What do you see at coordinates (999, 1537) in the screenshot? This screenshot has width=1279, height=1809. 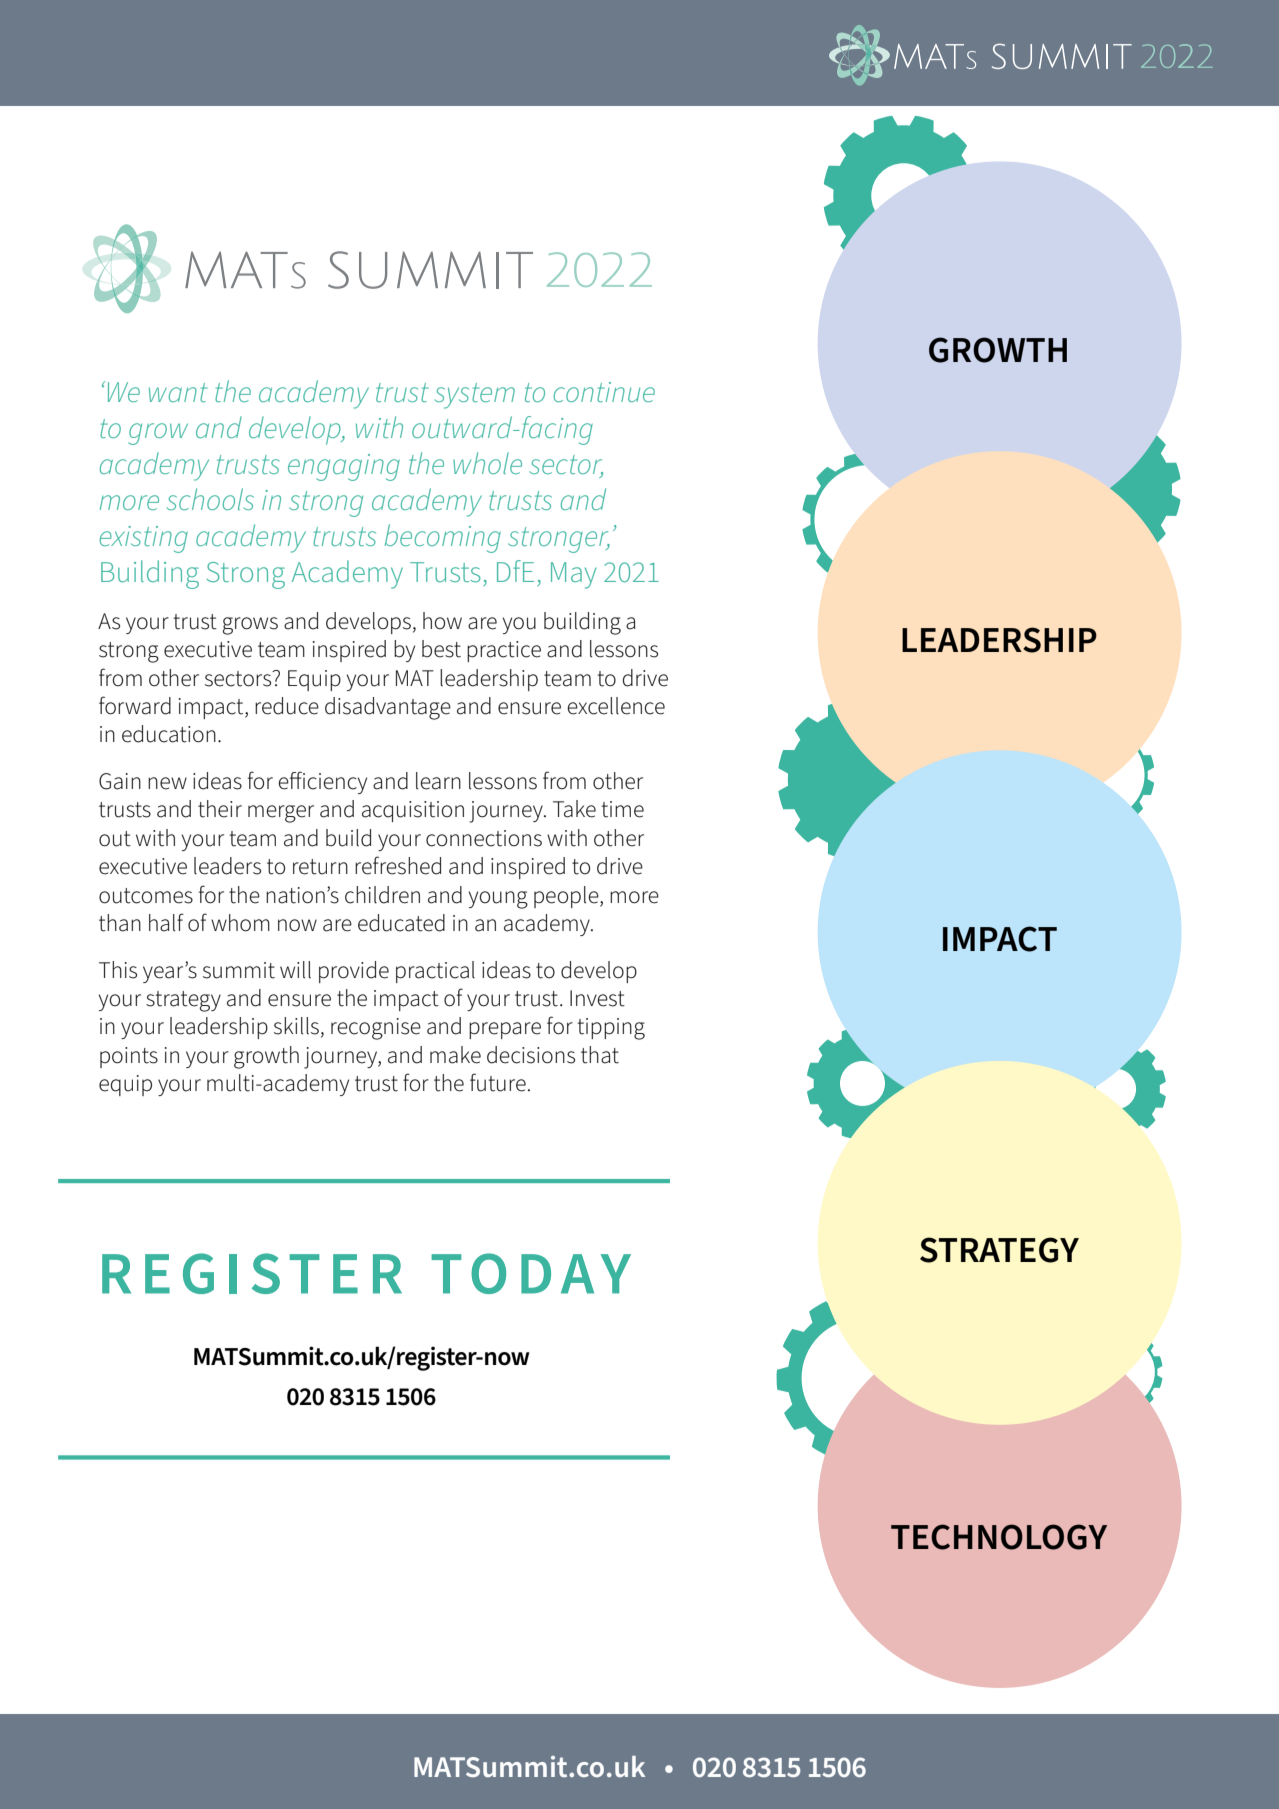 I see `TECHNOLOGY` at bounding box center [999, 1537].
